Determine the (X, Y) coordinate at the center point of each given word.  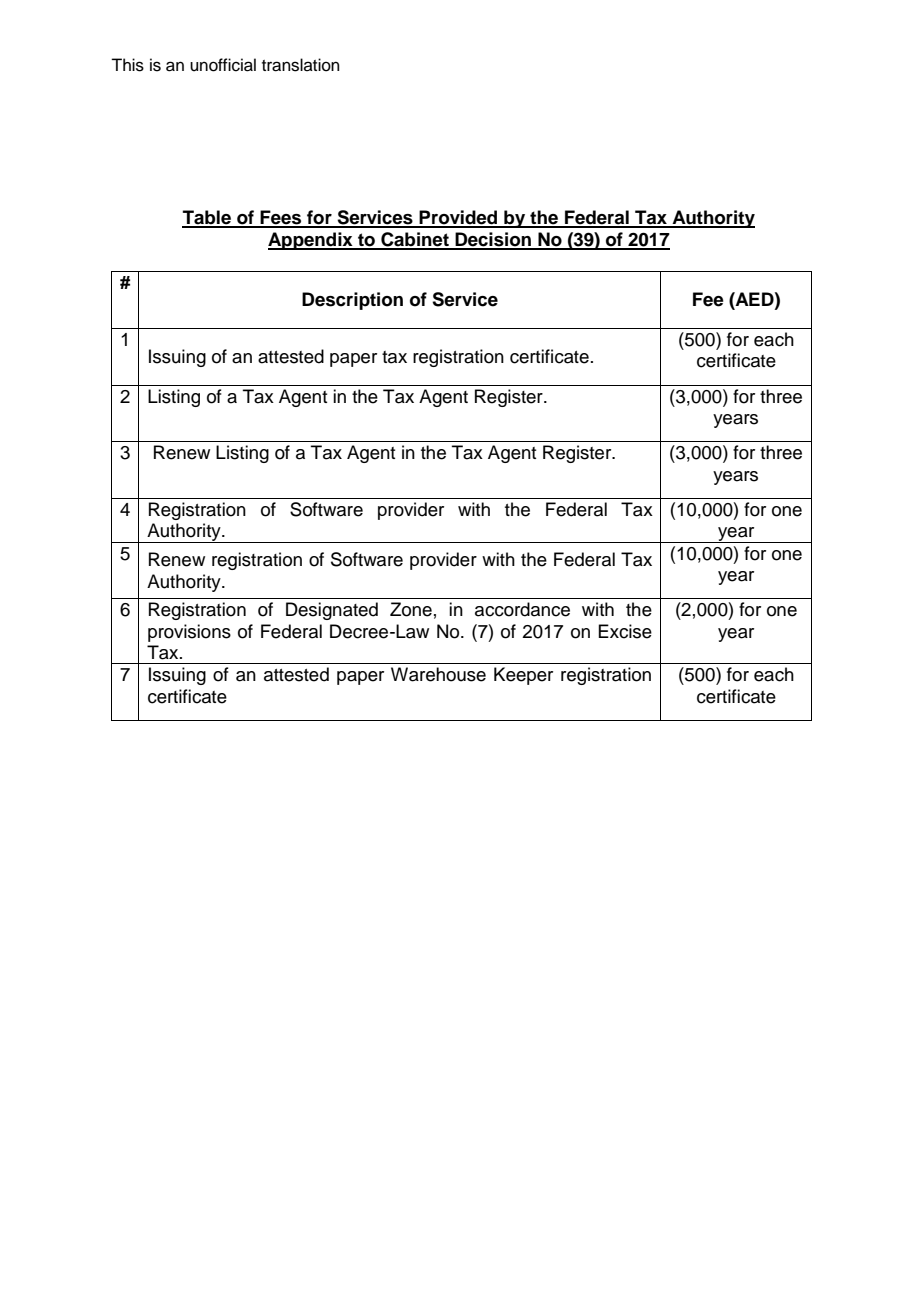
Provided (459, 218)
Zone (411, 609)
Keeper (523, 676)
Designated (332, 611)
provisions (189, 633)
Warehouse (438, 674)
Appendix (311, 241)
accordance (522, 609)
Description (352, 301)
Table (207, 218)
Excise (625, 631)
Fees (281, 218)
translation (301, 65)
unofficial (223, 65)
